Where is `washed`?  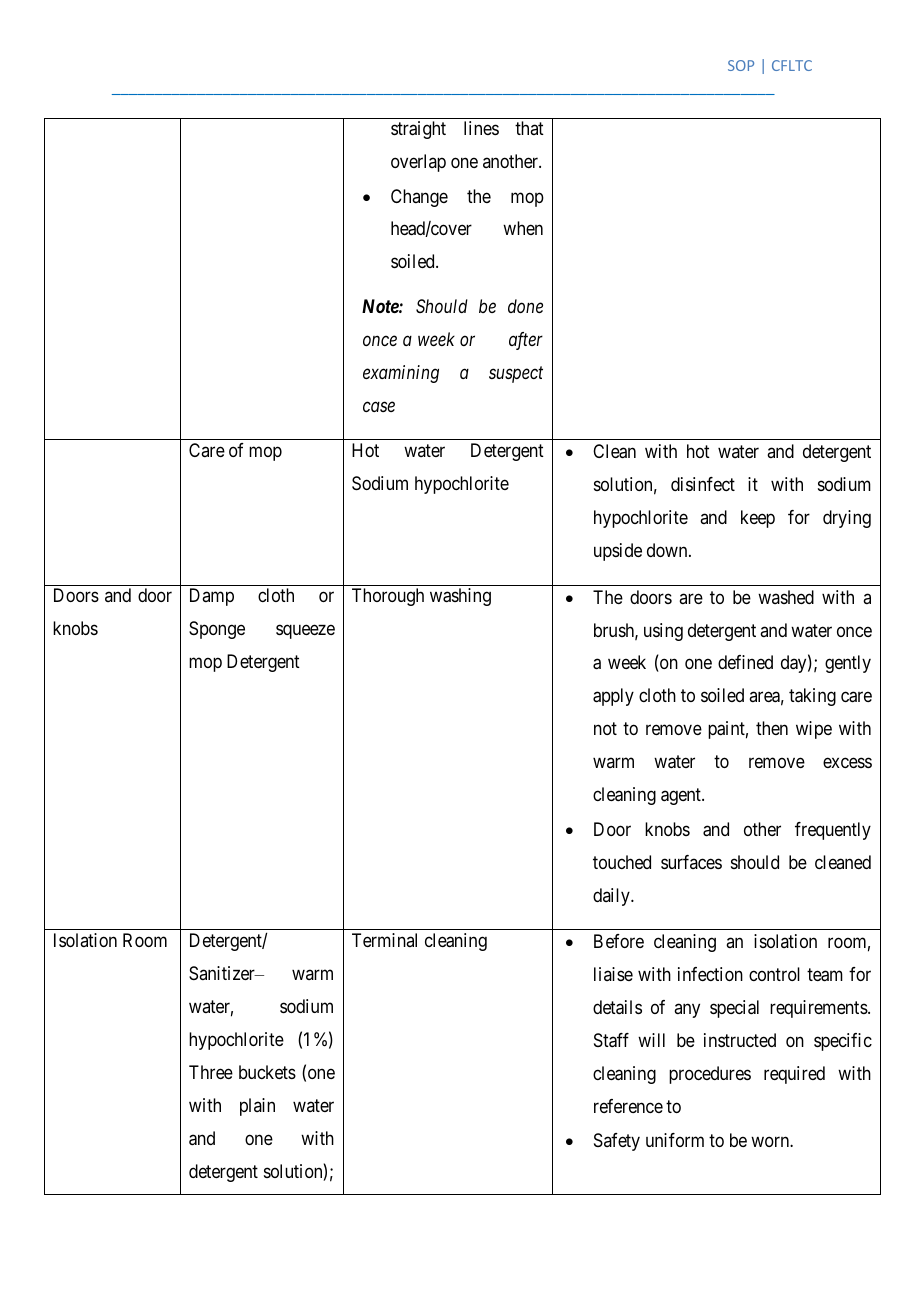
washed is located at coordinates (786, 597).
